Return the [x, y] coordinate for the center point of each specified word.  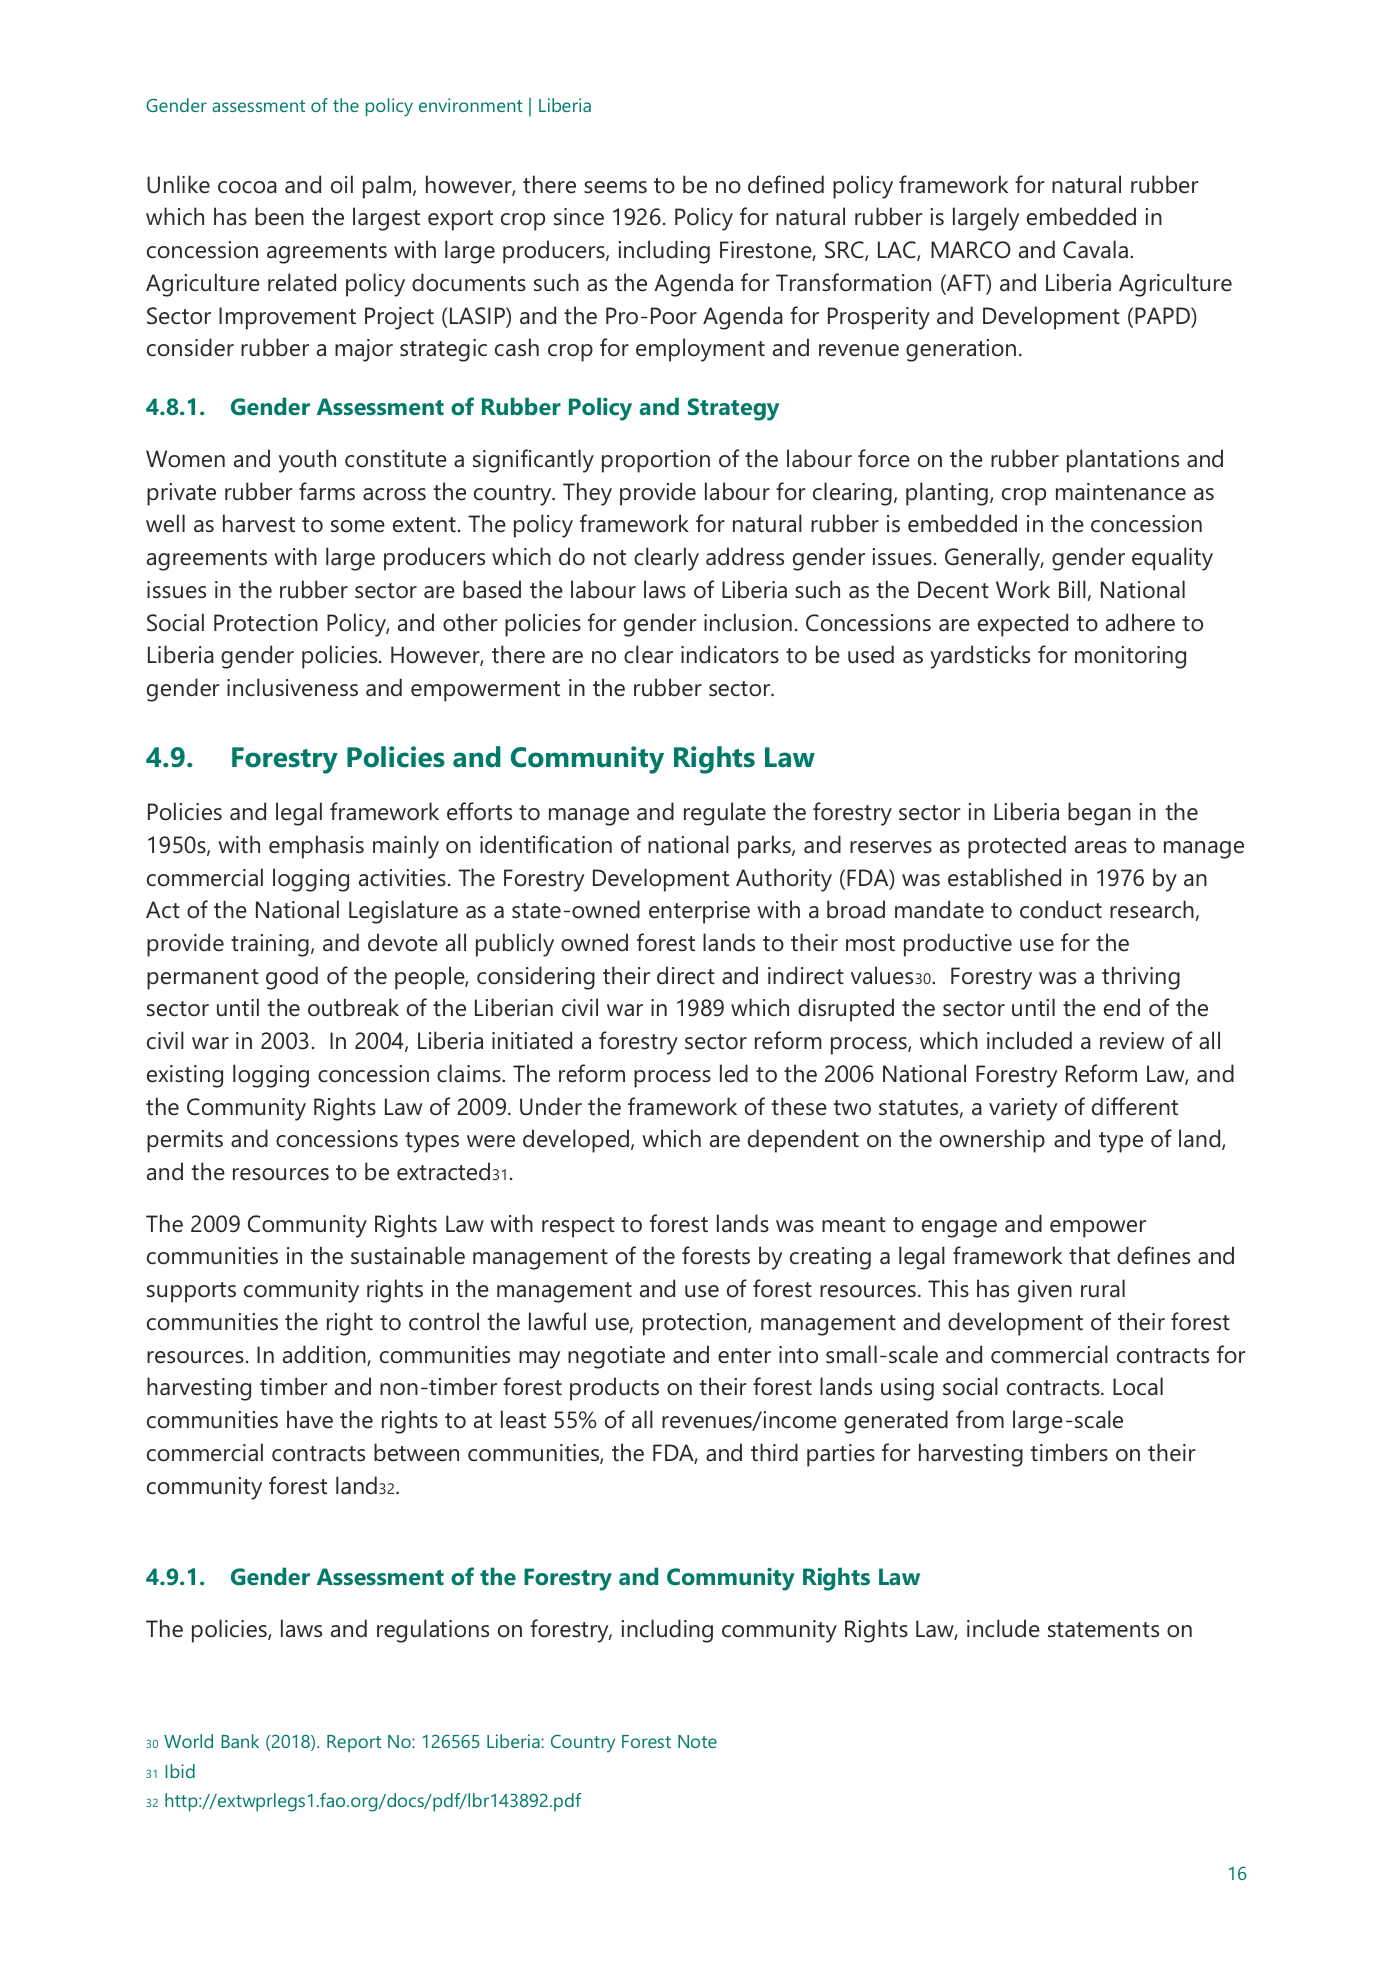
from [980, 1419]
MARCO [971, 250]
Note [697, 1741]
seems [615, 187]
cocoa [247, 187]
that [1089, 1255]
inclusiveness [292, 687]
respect [578, 1227]
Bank [240, 1741]
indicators [730, 654]
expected [1023, 625]
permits [185, 1141]
